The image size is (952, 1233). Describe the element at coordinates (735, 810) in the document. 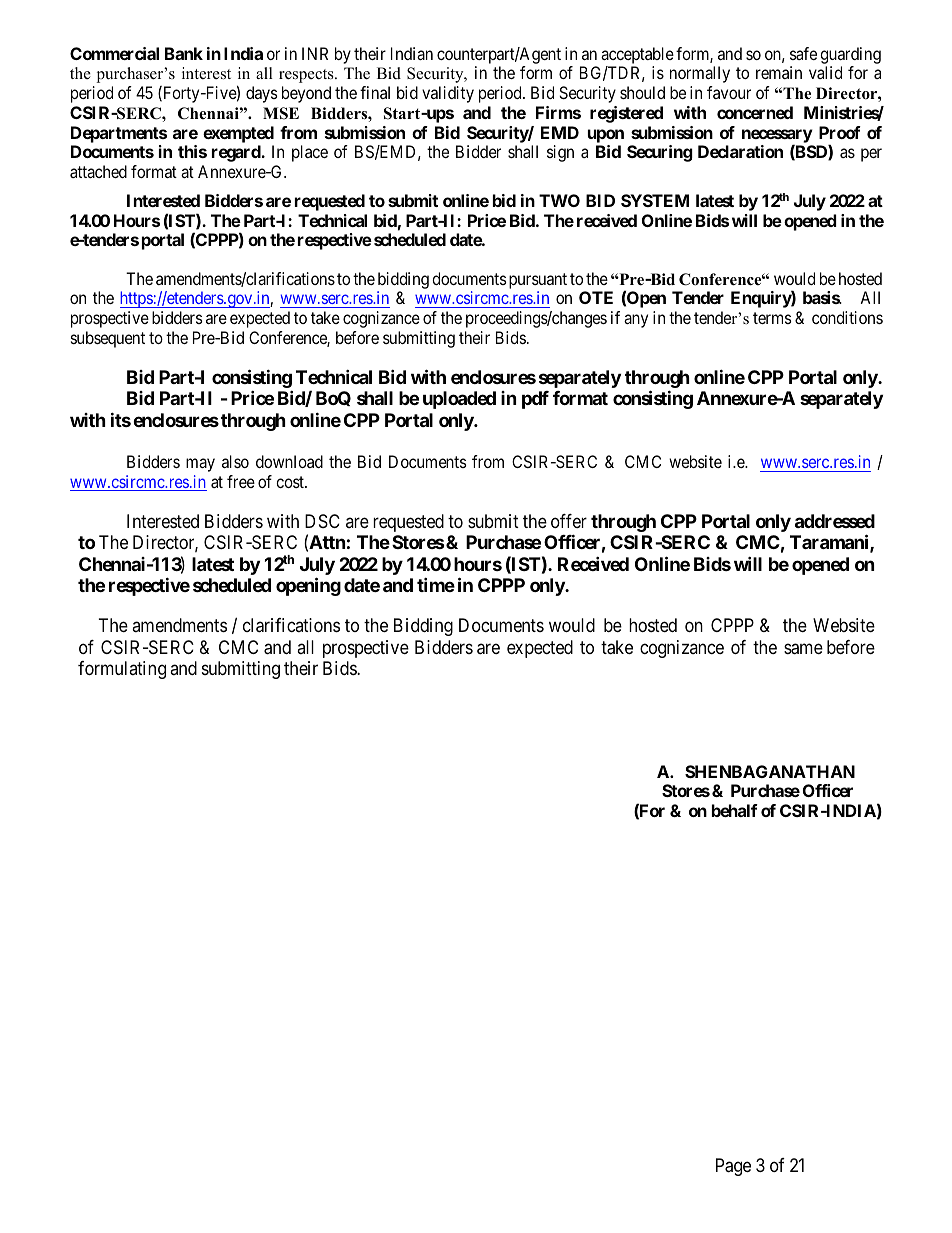

I see `behalf` at that location.
